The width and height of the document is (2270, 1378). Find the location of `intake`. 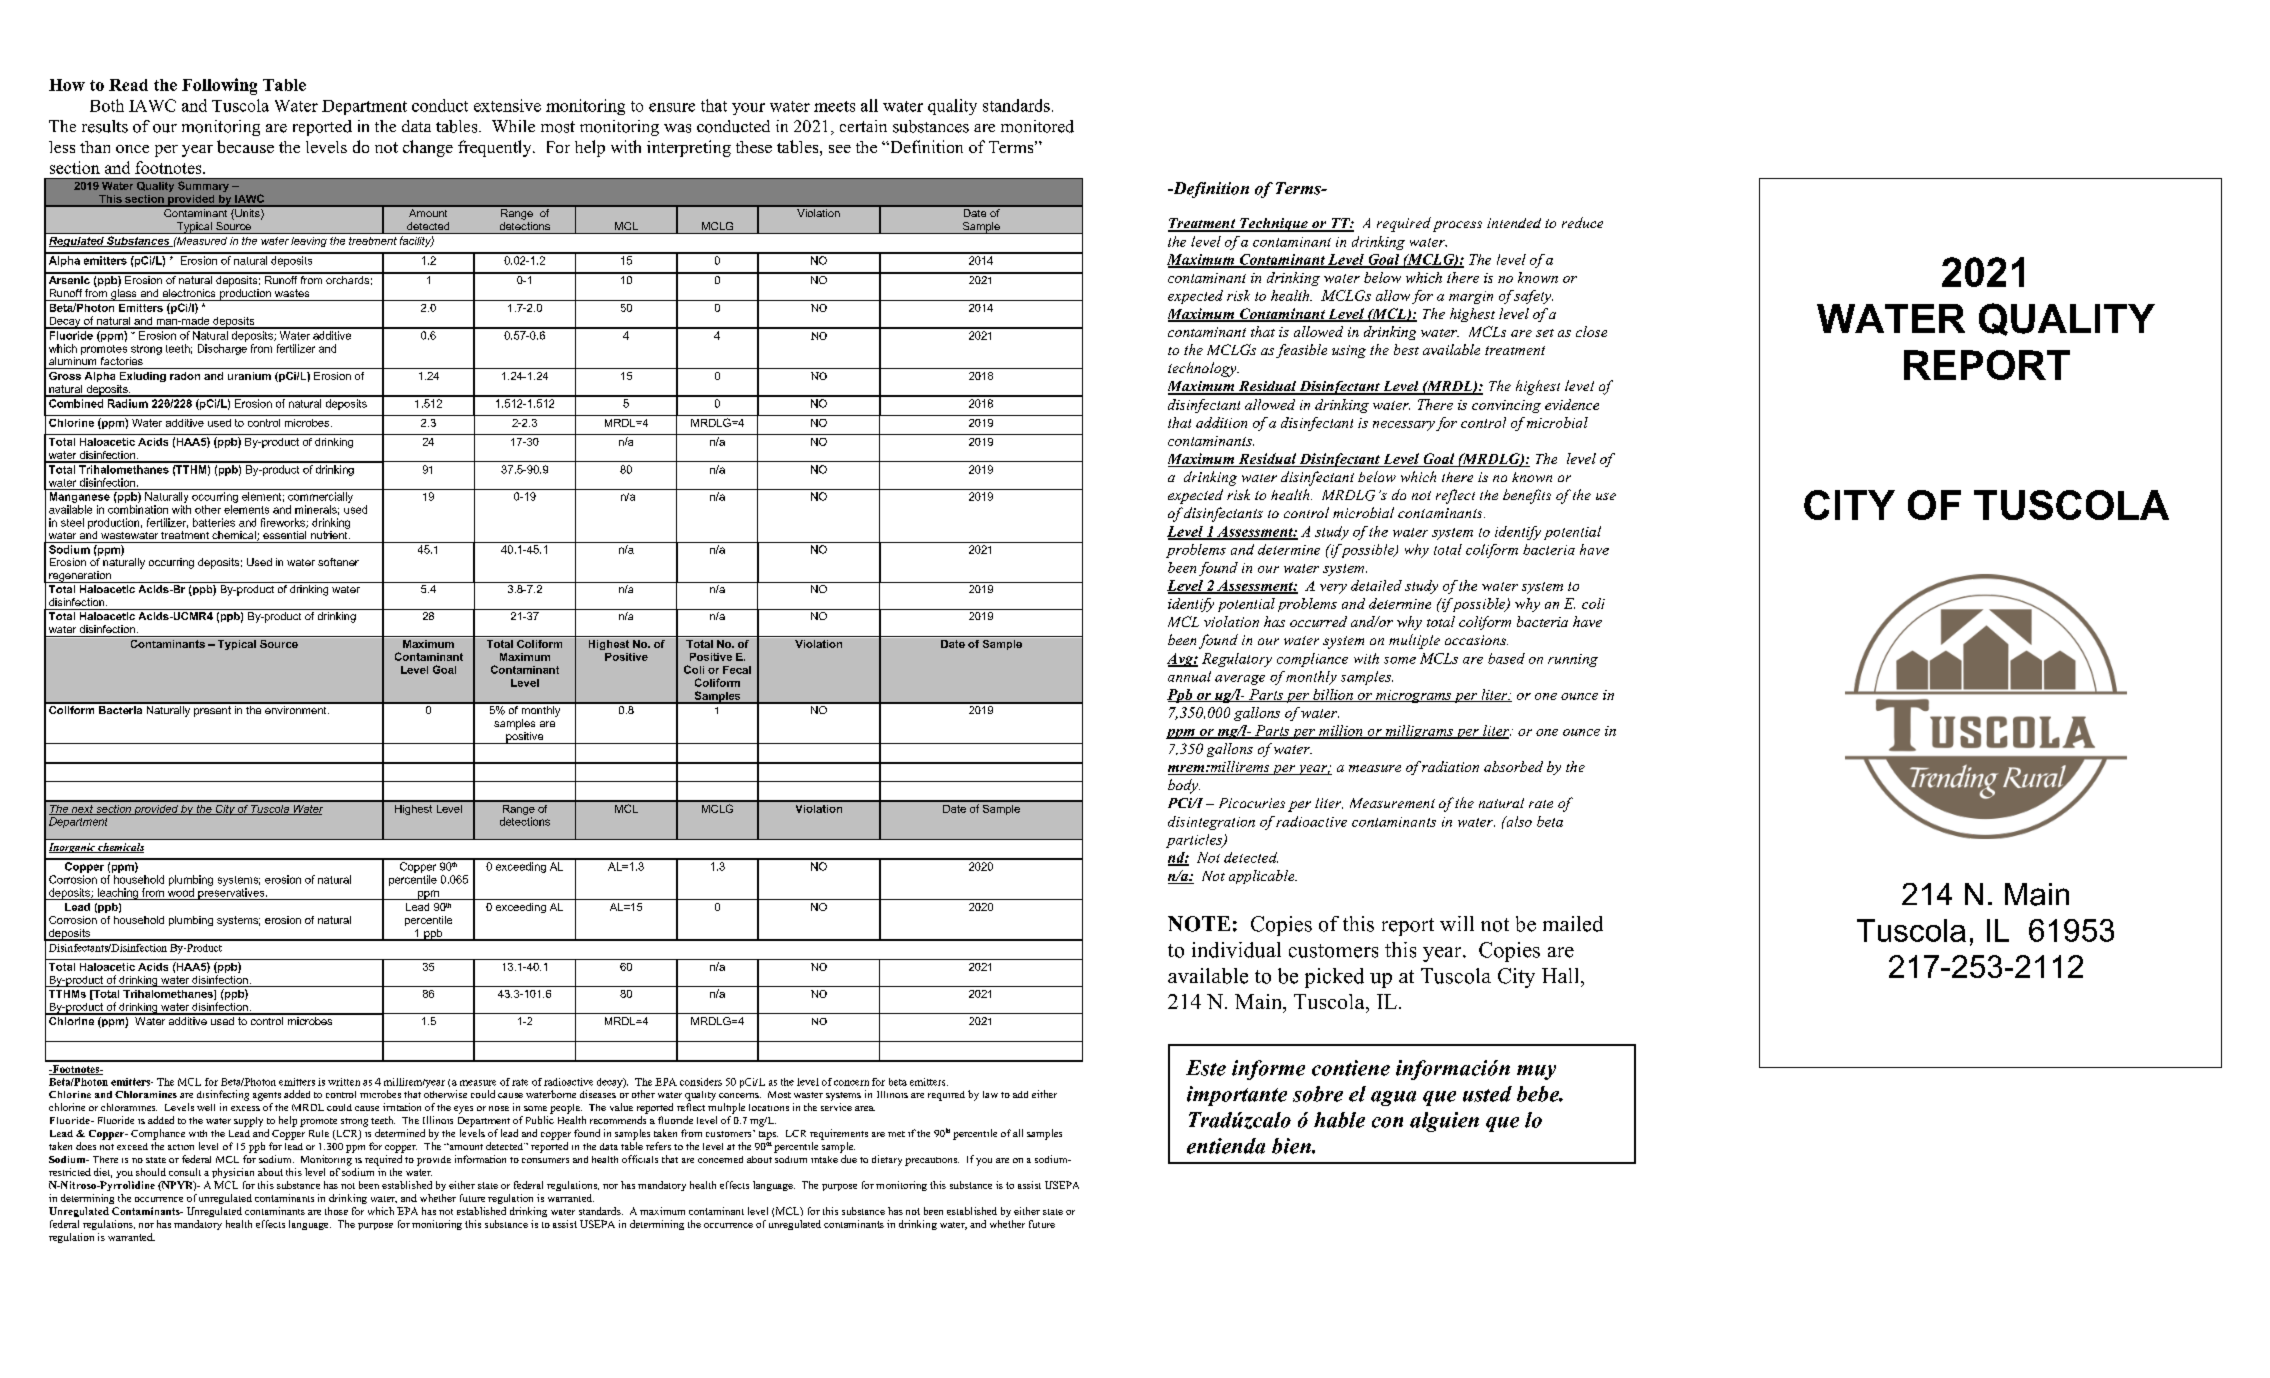

intake is located at coordinates (824, 1159).
